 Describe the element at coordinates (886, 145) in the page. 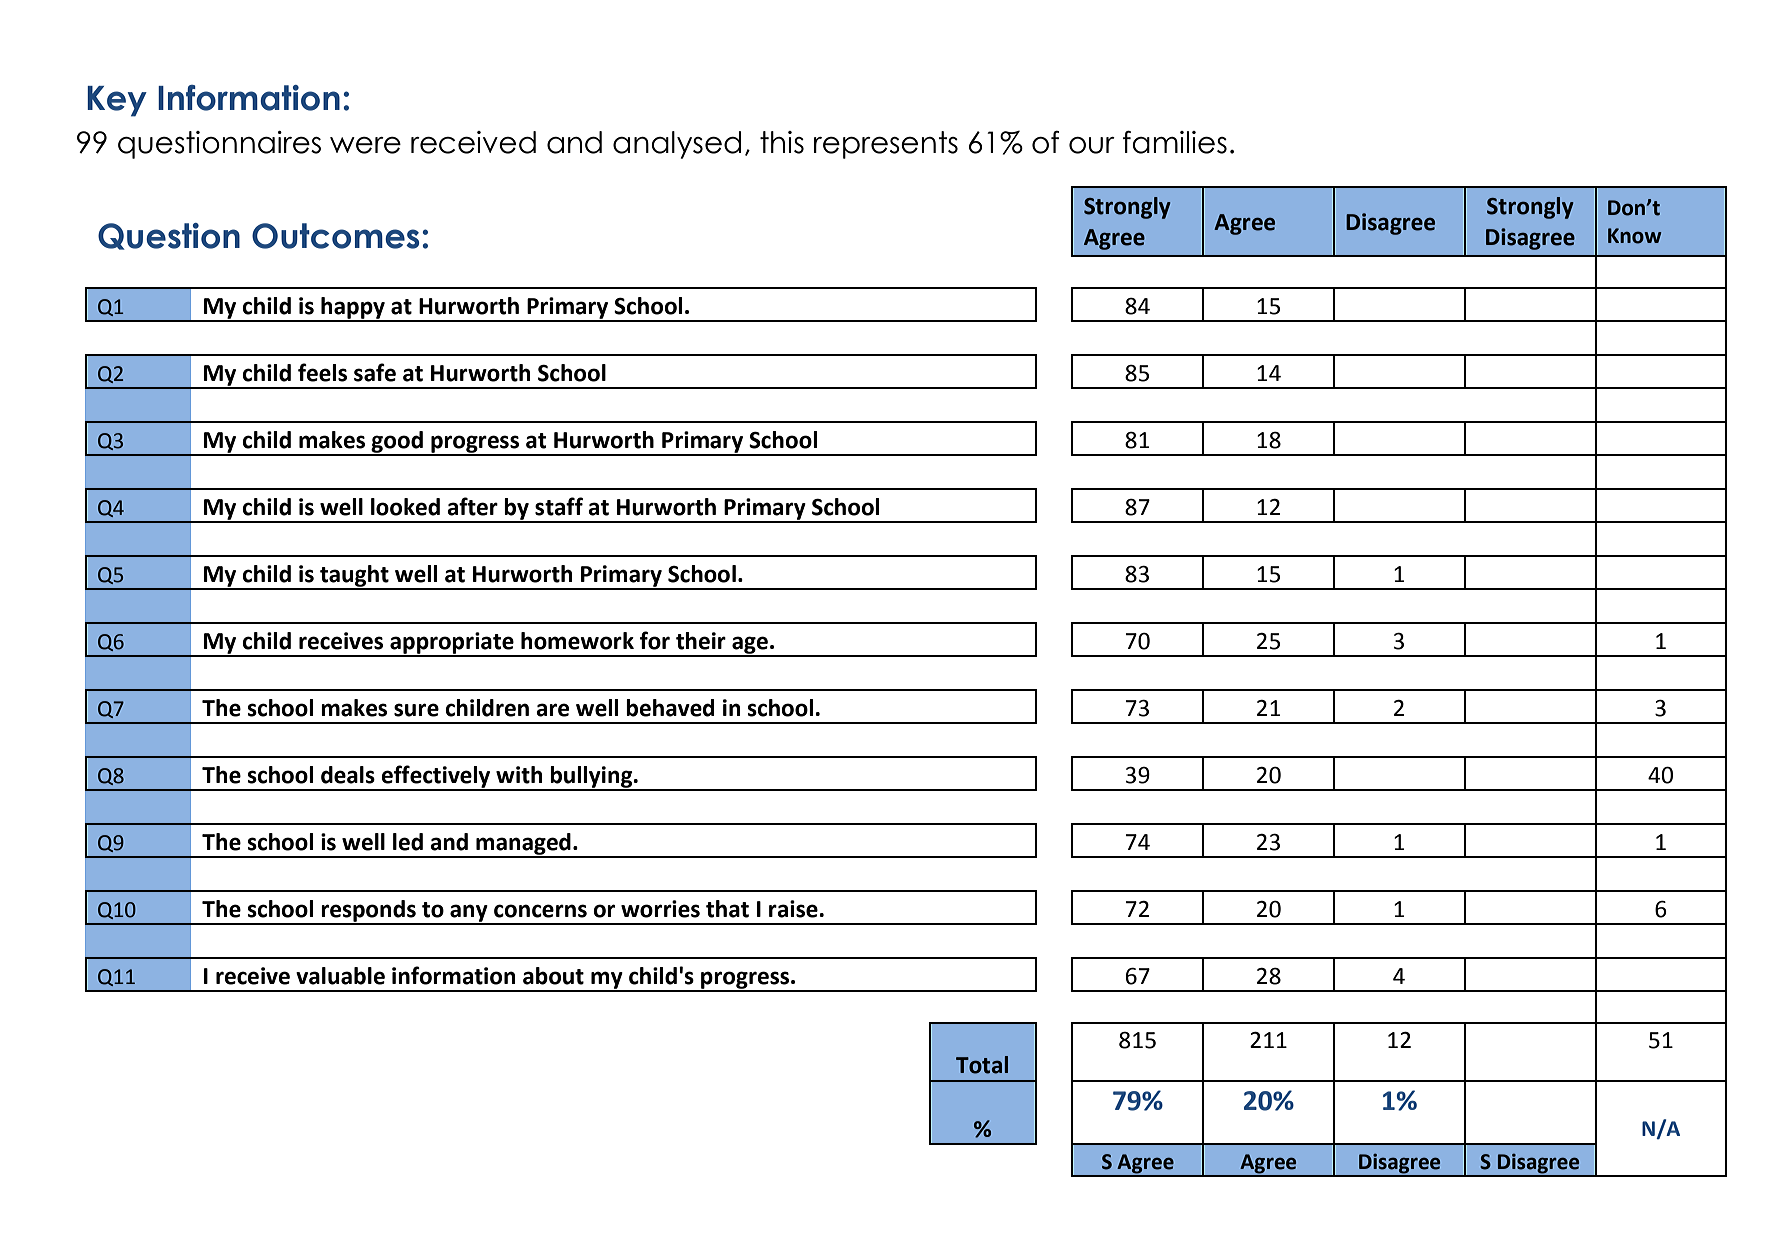

I see `represents` at that location.
